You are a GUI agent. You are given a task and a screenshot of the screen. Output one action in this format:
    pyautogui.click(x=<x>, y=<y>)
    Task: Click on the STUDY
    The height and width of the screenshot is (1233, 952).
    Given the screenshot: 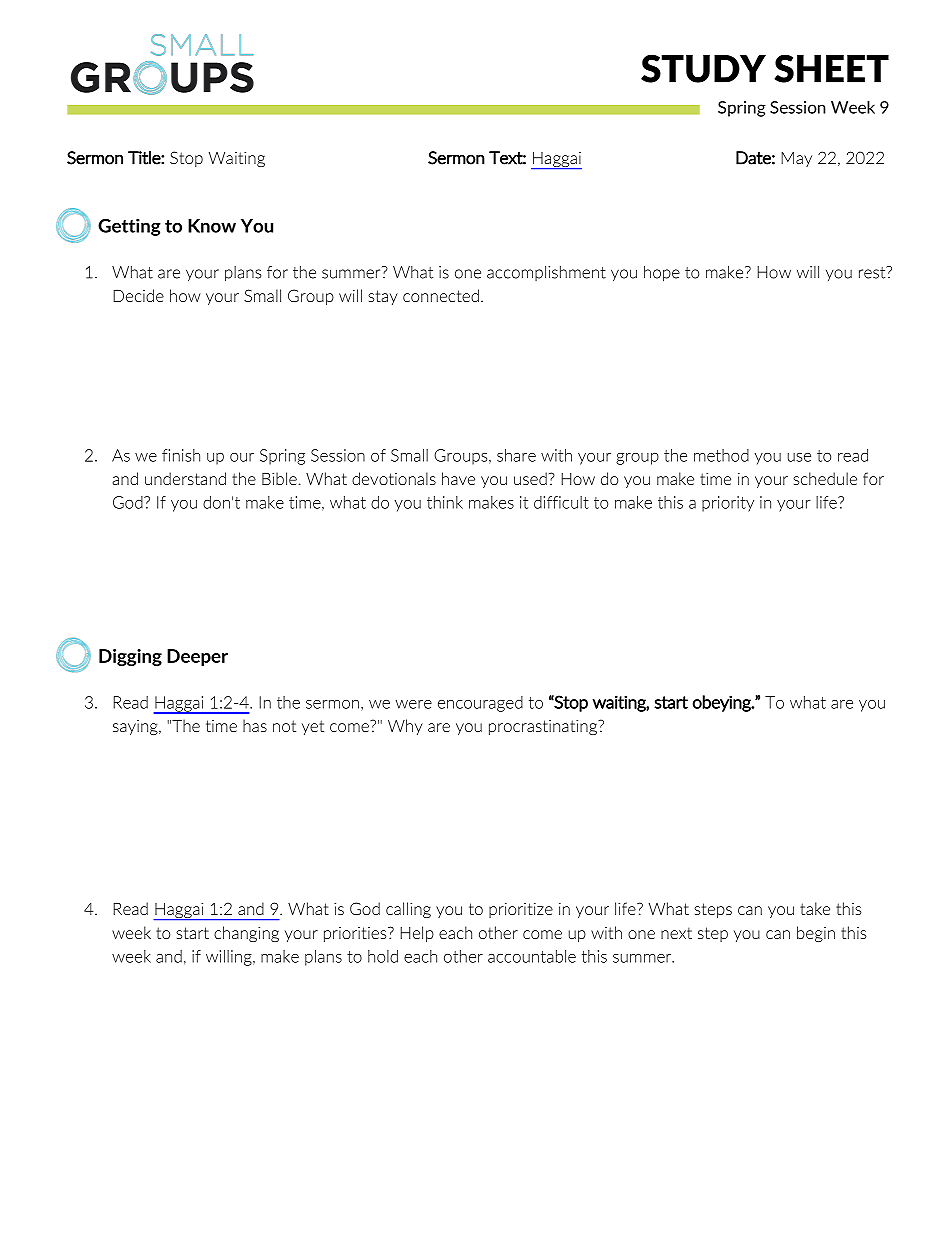 What is the action you would take?
    pyautogui.click(x=703, y=68)
